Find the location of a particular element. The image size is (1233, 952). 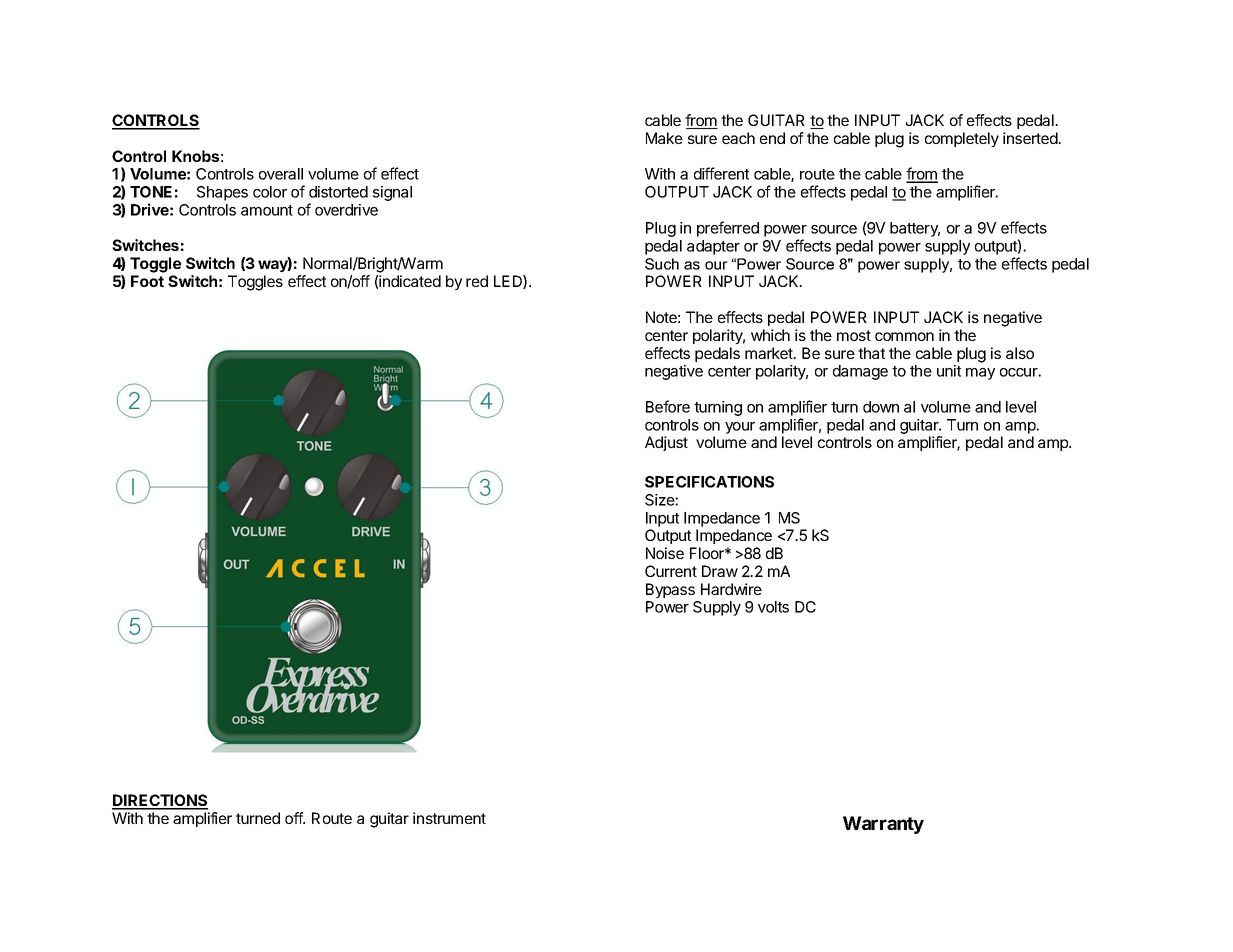

overall is located at coordinates (281, 174).
